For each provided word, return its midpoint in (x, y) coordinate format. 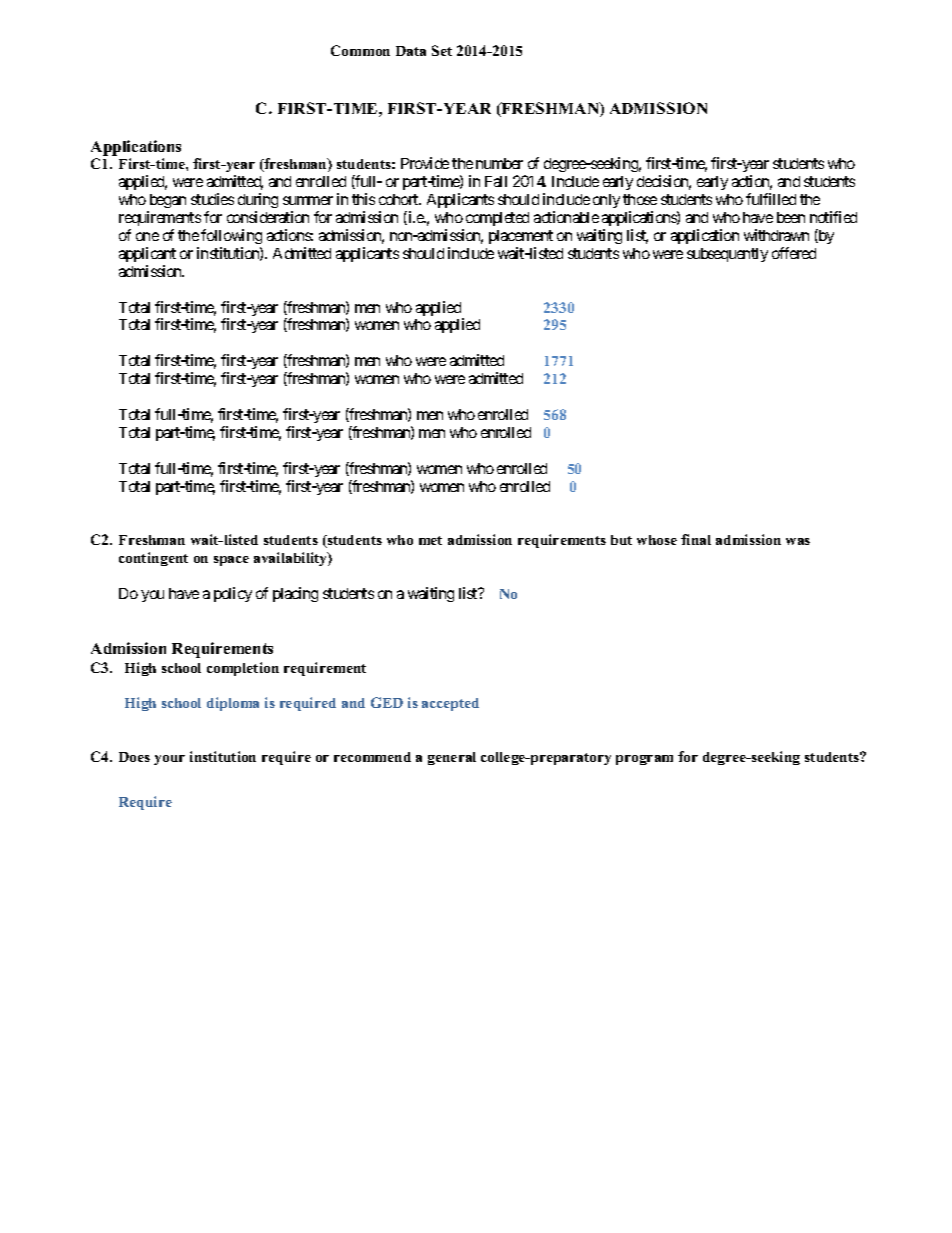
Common (360, 50)
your (169, 760)
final (696, 539)
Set (442, 50)
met (430, 540)
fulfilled (771, 199)
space (231, 561)
